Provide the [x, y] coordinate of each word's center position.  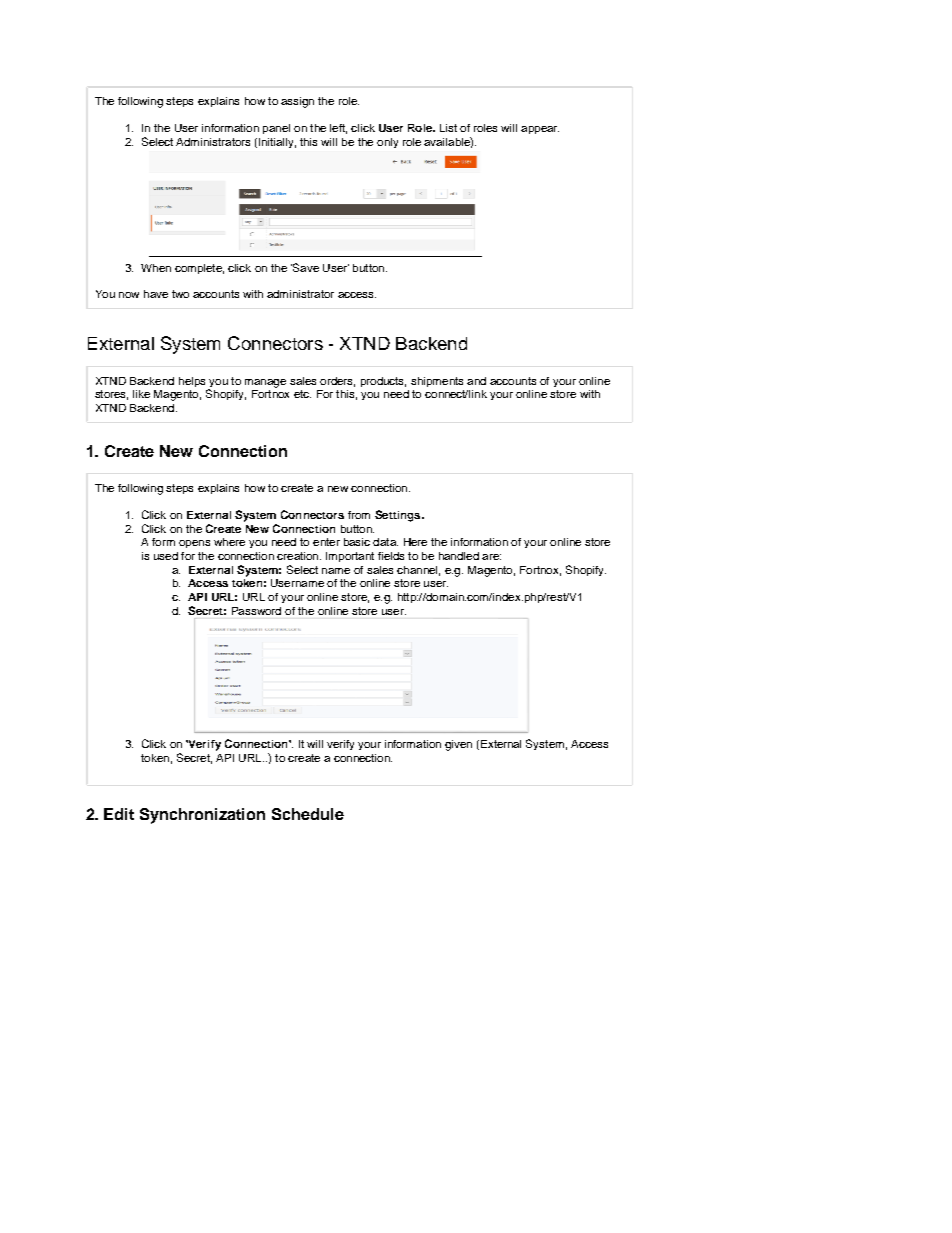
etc [302, 394]
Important [350, 557]
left [338, 129]
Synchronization [202, 816]
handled [459, 556]
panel [276, 129]
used [166, 556]
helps [192, 382]
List [448, 128]
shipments [437, 382]
